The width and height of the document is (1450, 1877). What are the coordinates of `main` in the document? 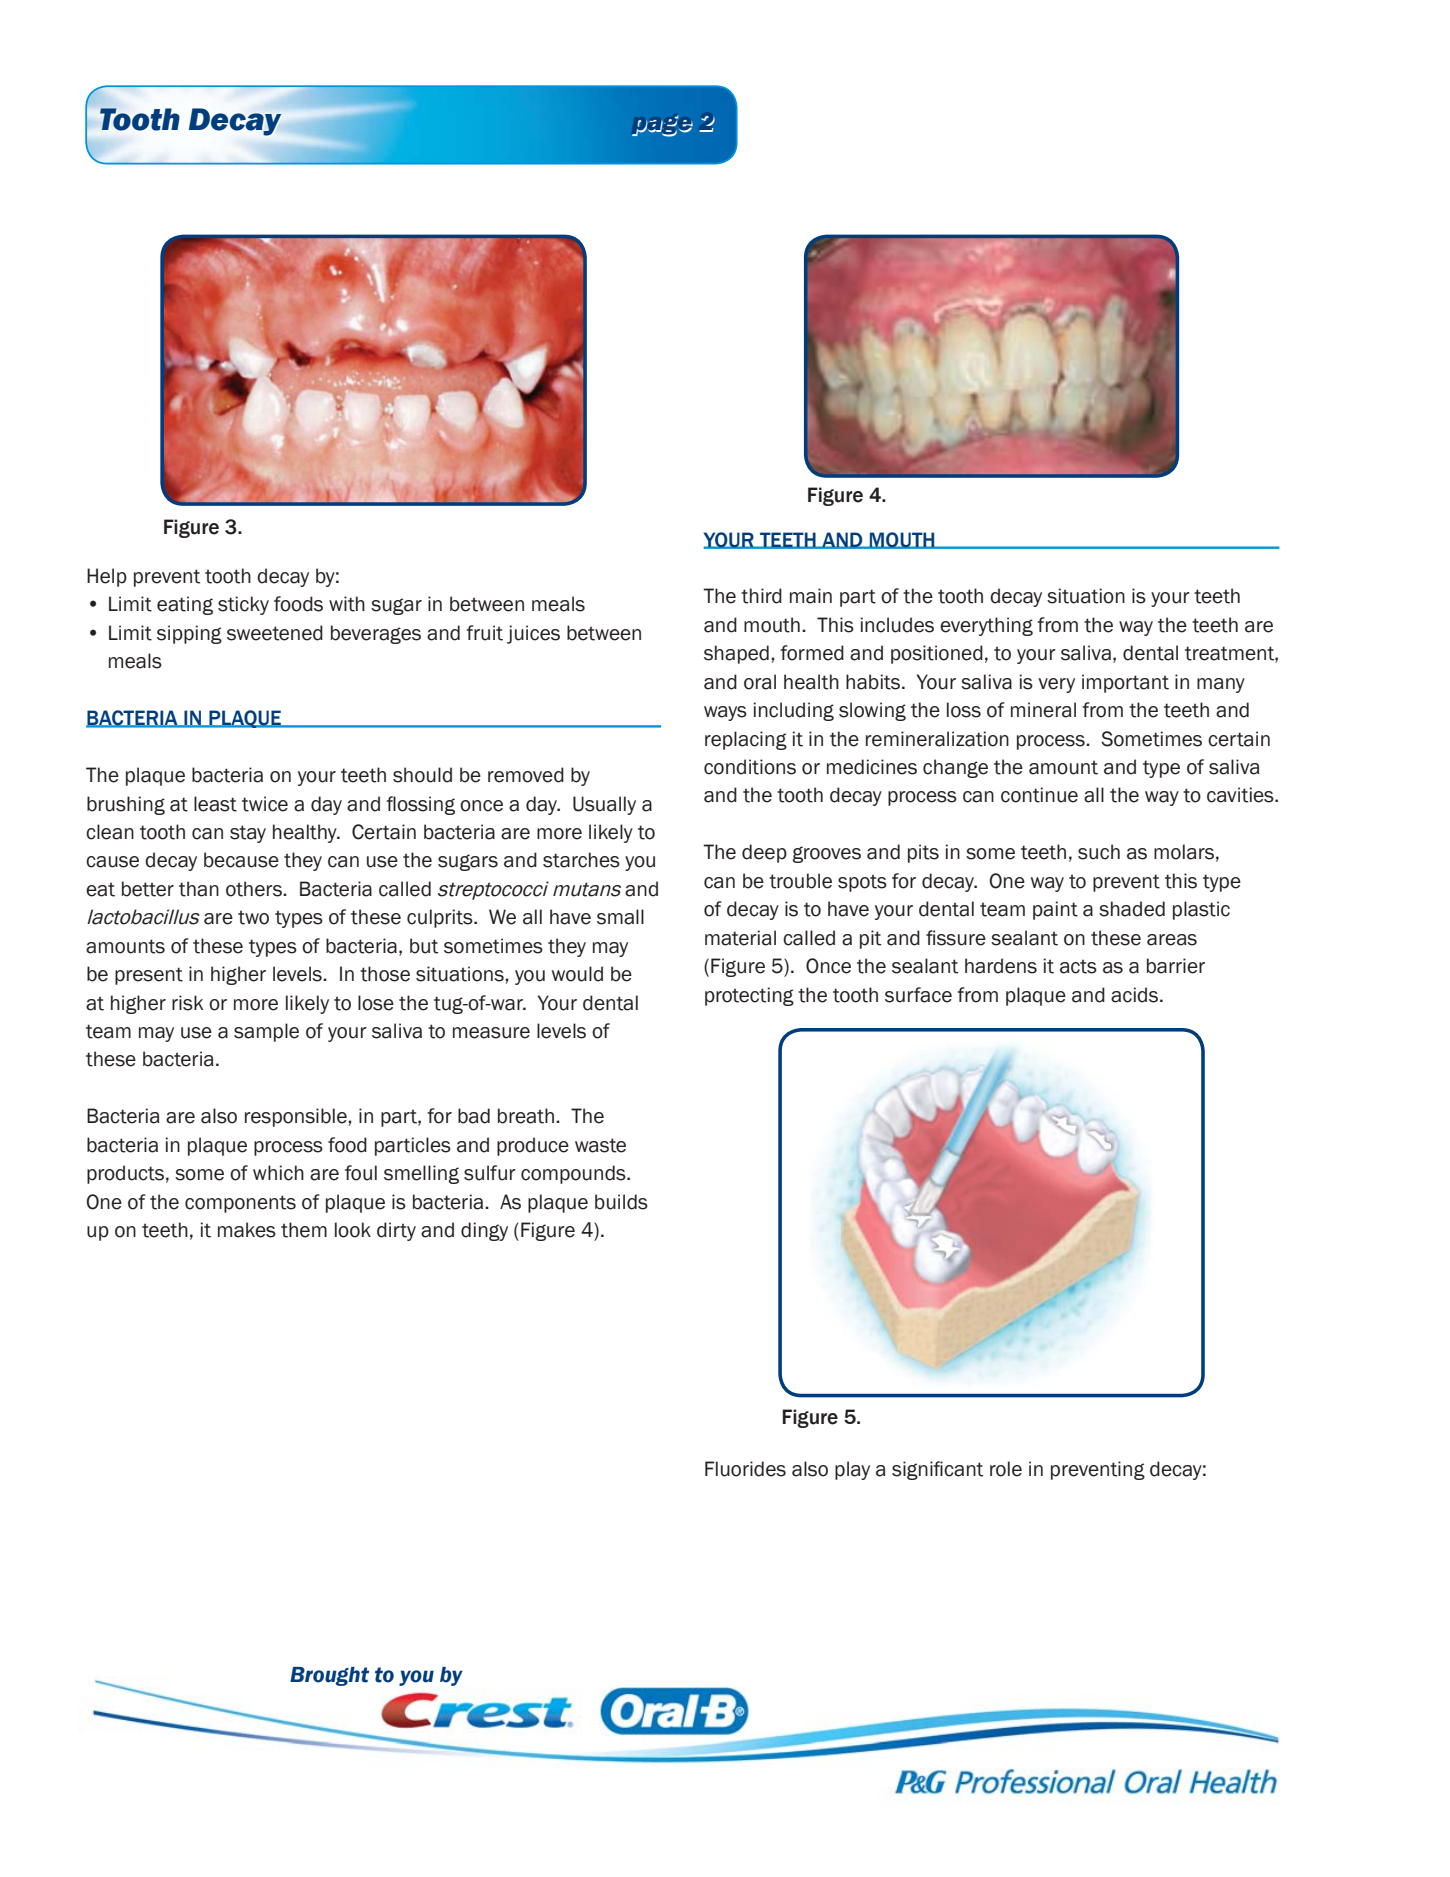 It's located at (811, 596).
